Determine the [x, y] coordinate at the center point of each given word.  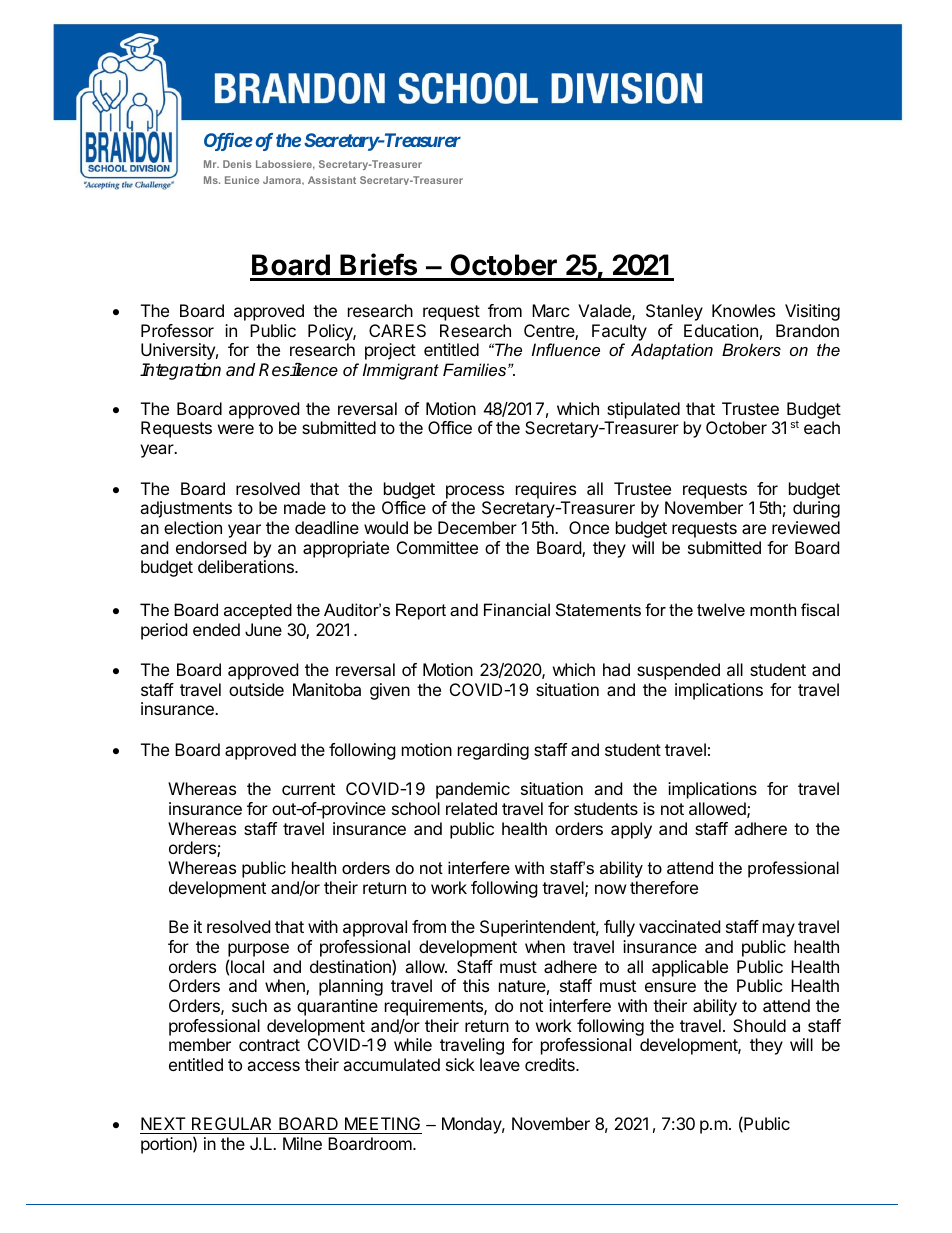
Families [476, 369]
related [471, 808]
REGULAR [232, 1125]
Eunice [242, 180]
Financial [517, 609]
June [263, 629]
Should [759, 1025]
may [779, 930]
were [236, 429]
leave [500, 1064]
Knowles [743, 310]
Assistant [332, 180]
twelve [721, 609]
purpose [258, 950]
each [822, 427]
